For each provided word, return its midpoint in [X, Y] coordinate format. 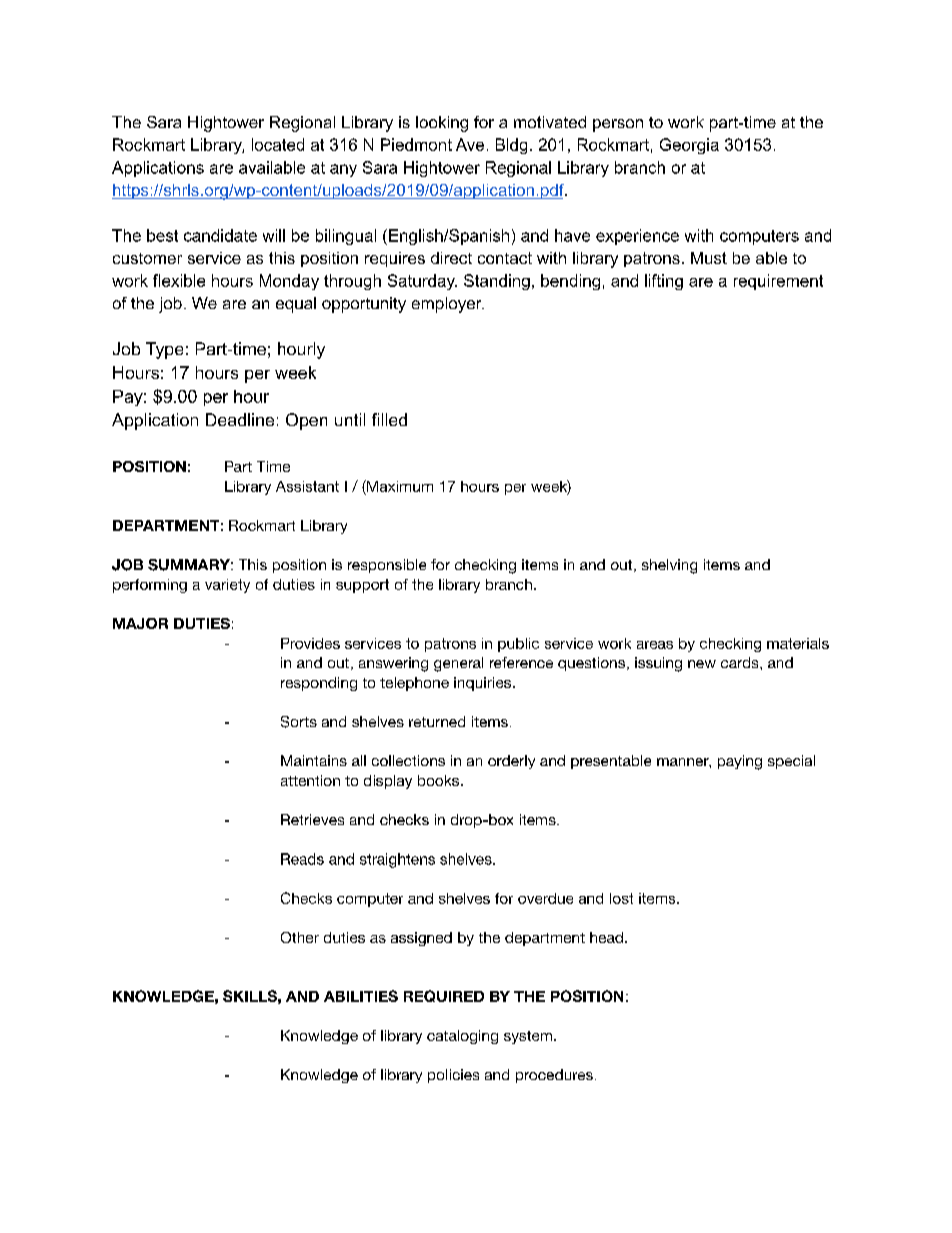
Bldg [511, 146]
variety [227, 586]
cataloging [462, 1037]
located [278, 144]
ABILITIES [361, 996]
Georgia [689, 146]
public [518, 645]
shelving [669, 566]
